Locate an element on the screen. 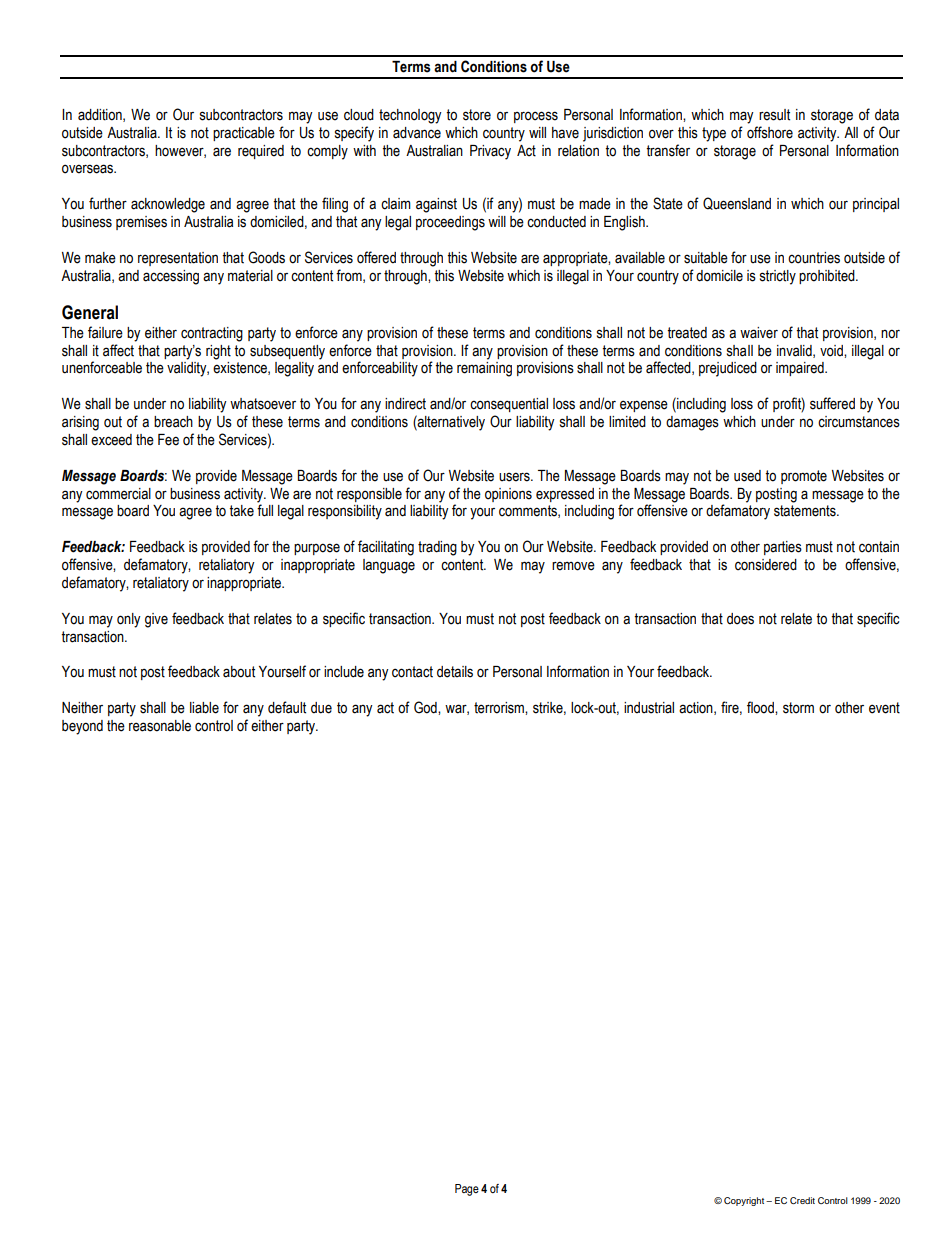 This screenshot has width=952, height=1233. storm is located at coordinates (798, 708).
